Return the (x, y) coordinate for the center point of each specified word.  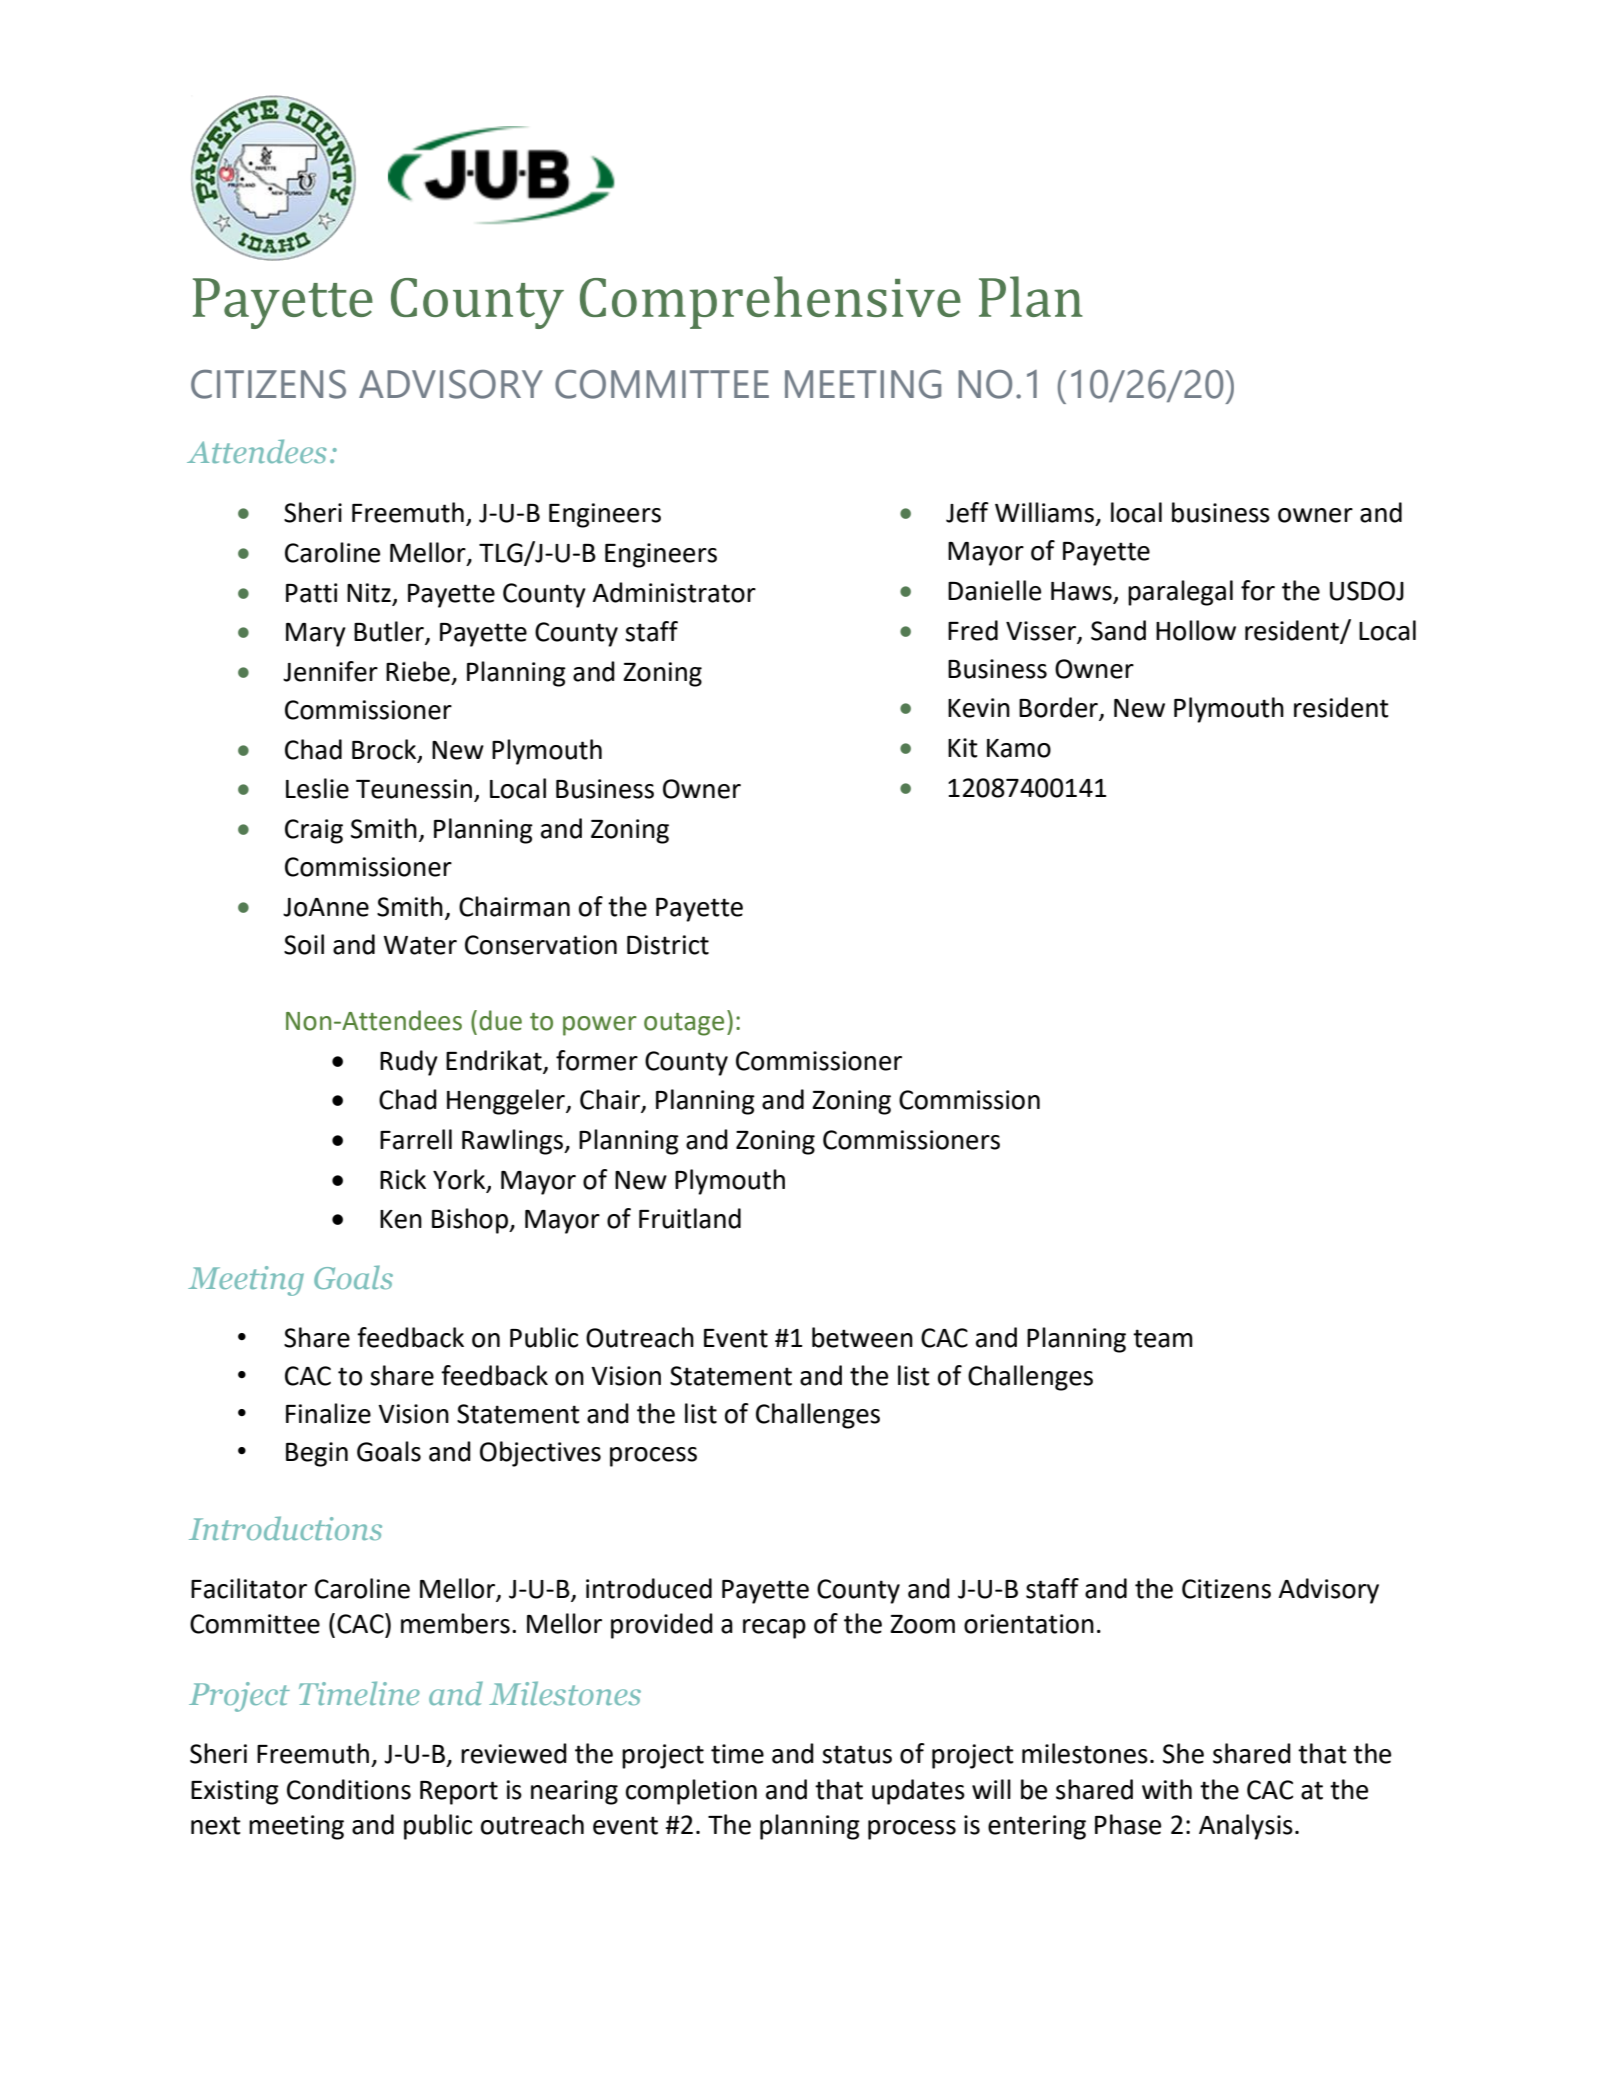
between (862, 1337)
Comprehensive (770, 302)
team (1163, 1338)
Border (1059, 708)
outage (684, 1024)
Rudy (409, 1063)
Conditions (349, 1789)
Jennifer (330, 671)
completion (691, 1792)
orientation (1029, 1624)
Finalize (328, 1413)
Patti (312, 593)
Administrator (674, 592)
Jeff (967, 512)
